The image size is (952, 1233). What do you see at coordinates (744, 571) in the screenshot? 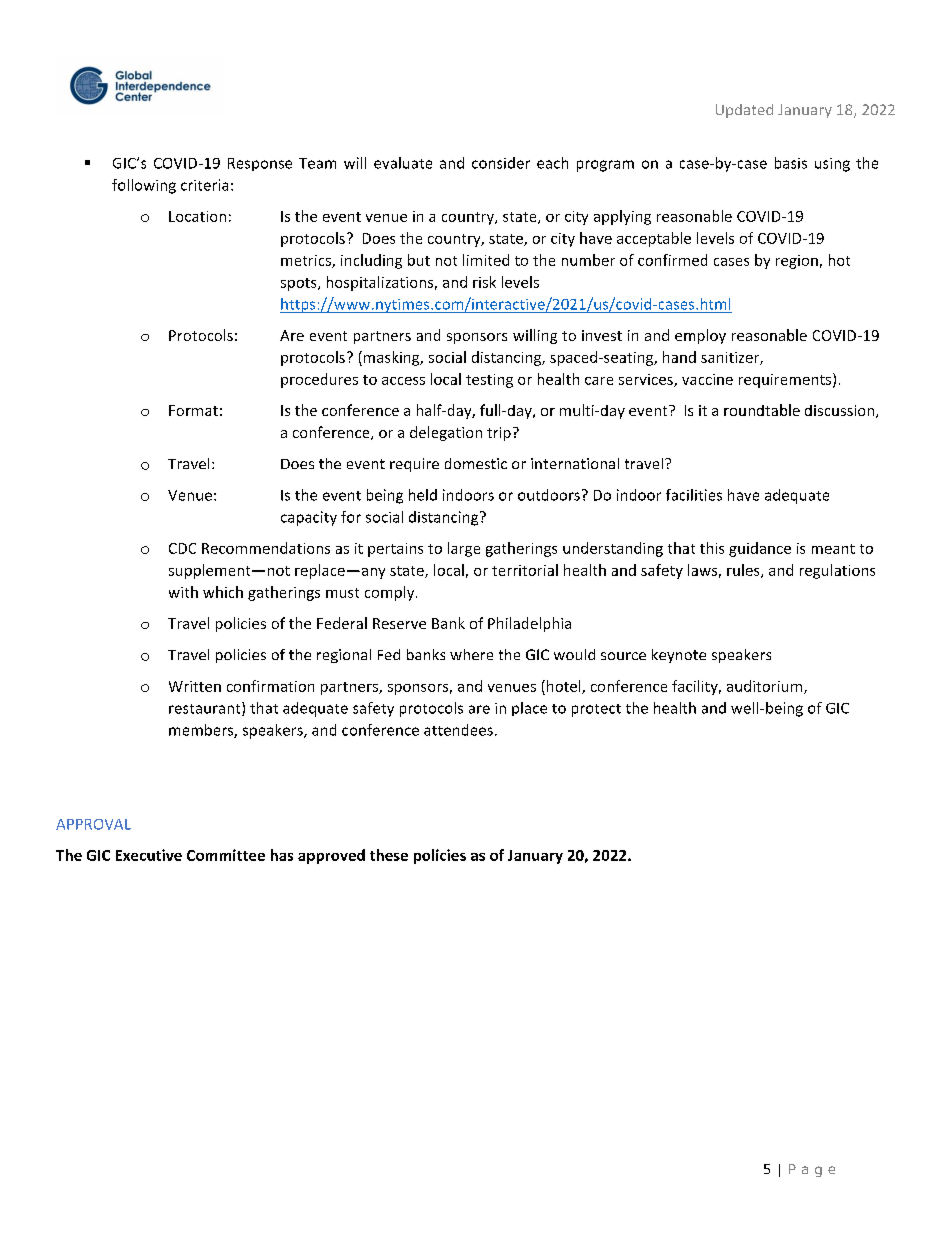
I see `rules` at bounding box center [744, 571].
